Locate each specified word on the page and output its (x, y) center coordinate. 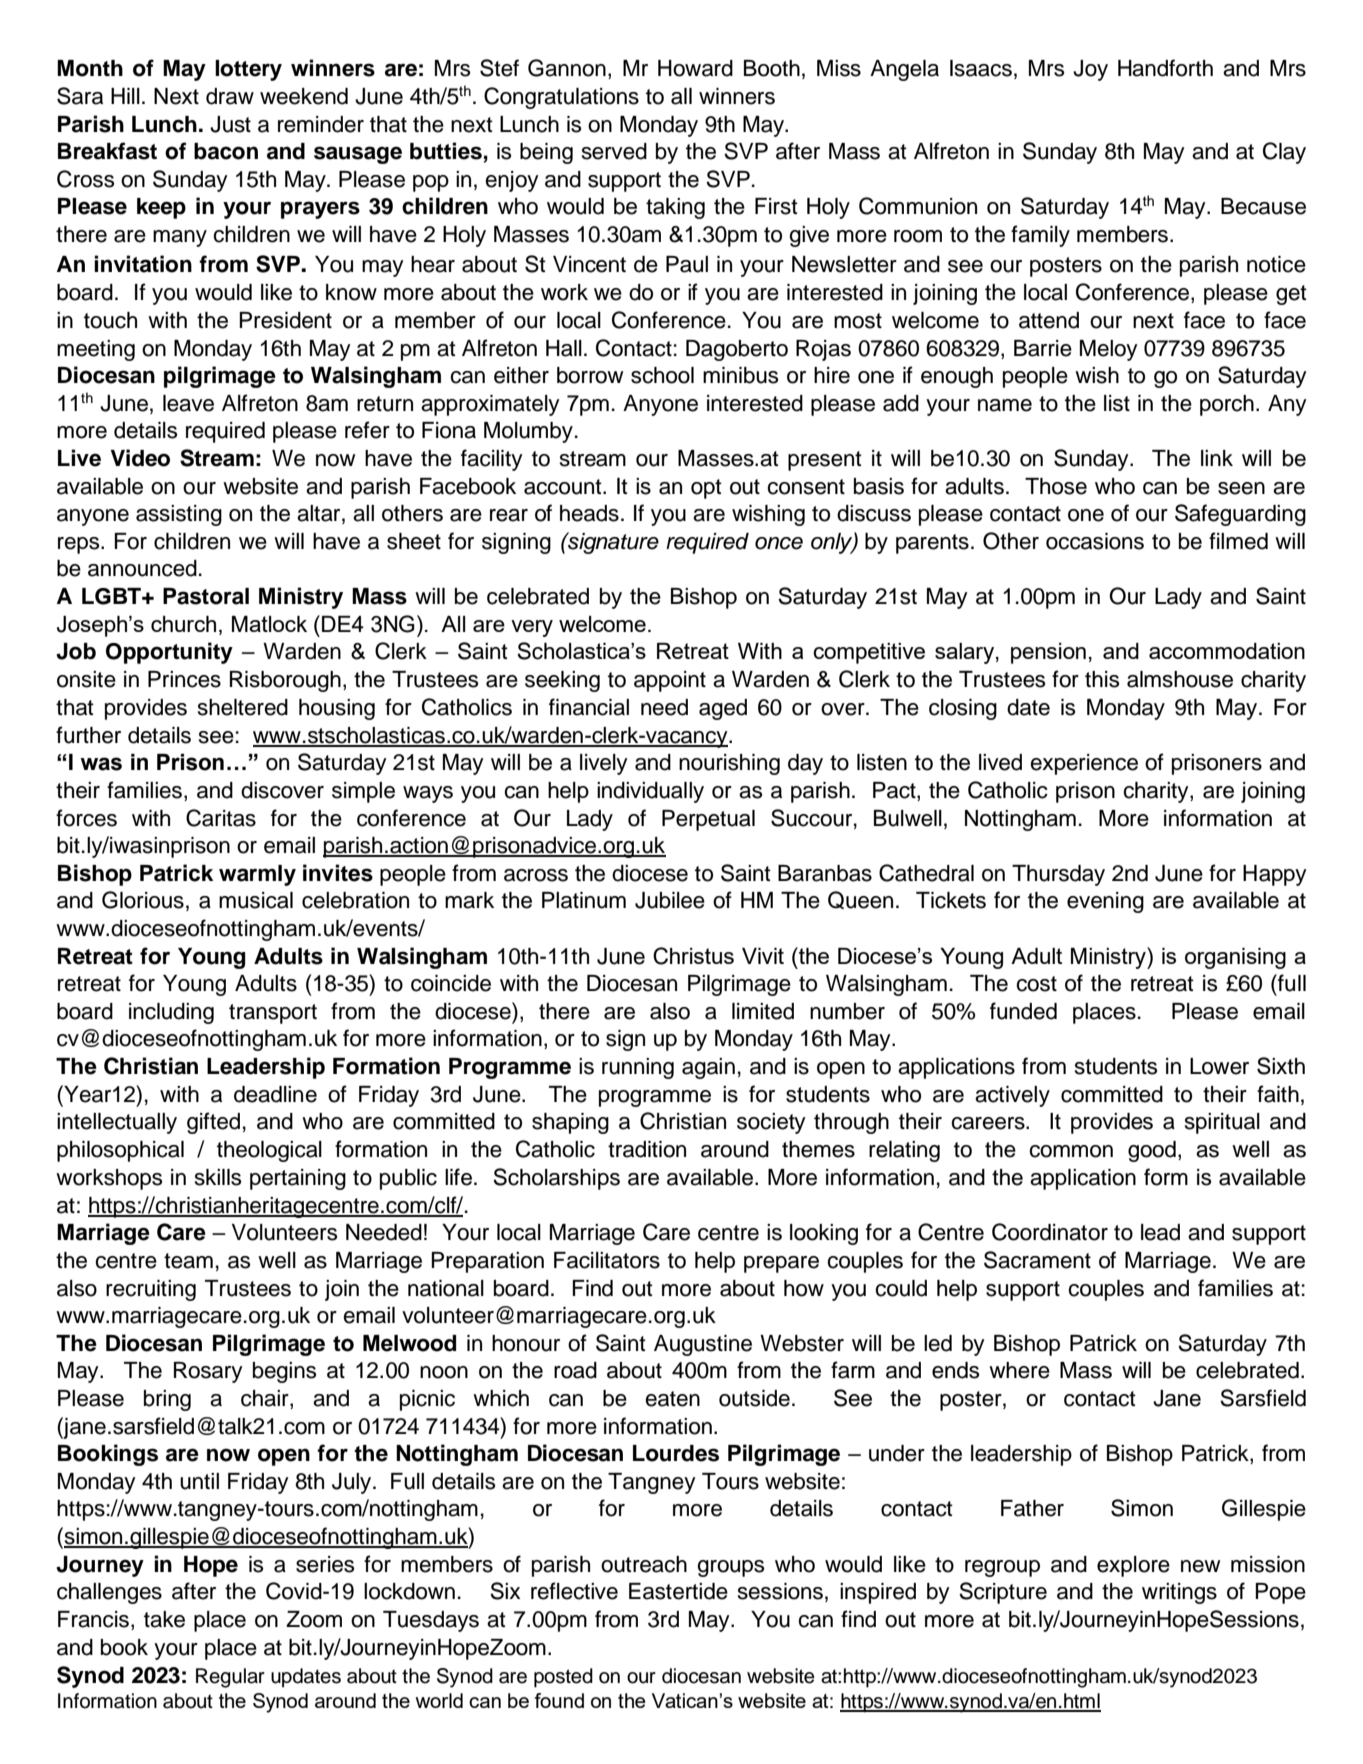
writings (1179, 1593)
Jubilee (670, 900)
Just (230, 124)
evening (1105, 902)
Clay (1284, 153)
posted (563, 1678)
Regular (230, 1678)
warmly (257, 875)
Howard (695, 68)
